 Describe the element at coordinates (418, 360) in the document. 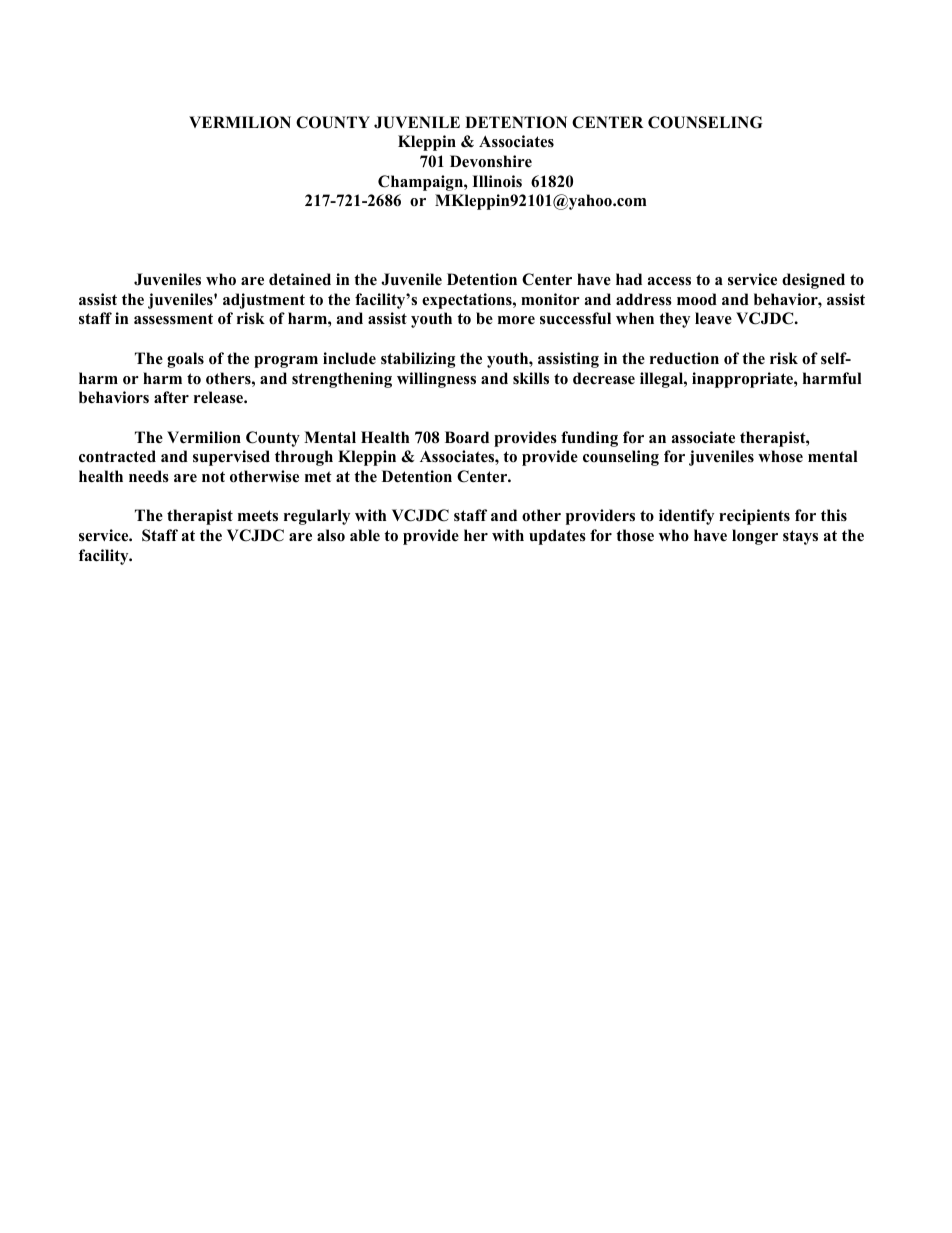

I see `stabilizing` at that location.
